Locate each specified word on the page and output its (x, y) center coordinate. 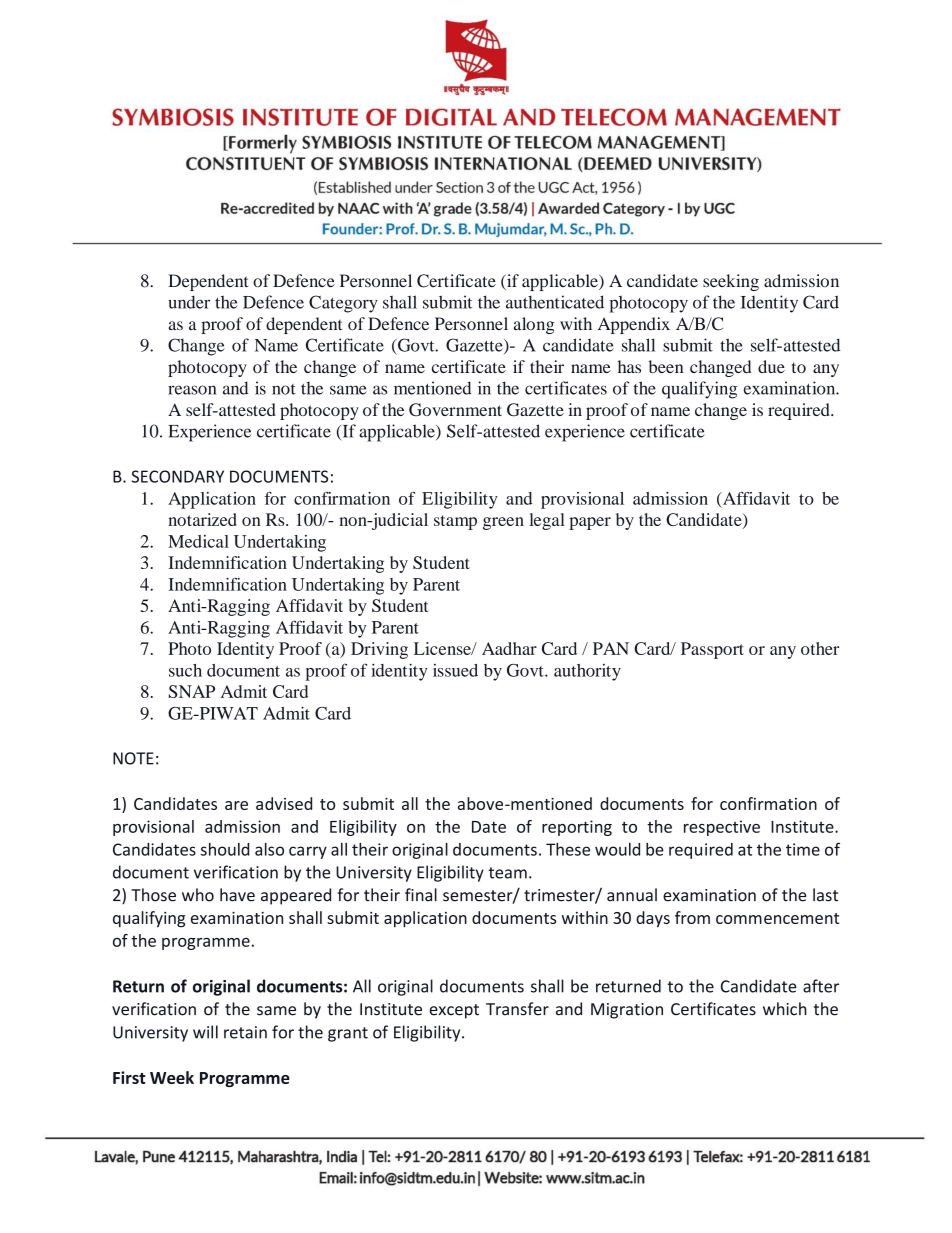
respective (722, 828)
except (454, 1011)
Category (343, 304)
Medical (198, 541)
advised (284, 803)
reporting (577, 828)
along (534, 325)
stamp (455, 522)
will (205, 1032)
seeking (731, 282)
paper (590, 523)
